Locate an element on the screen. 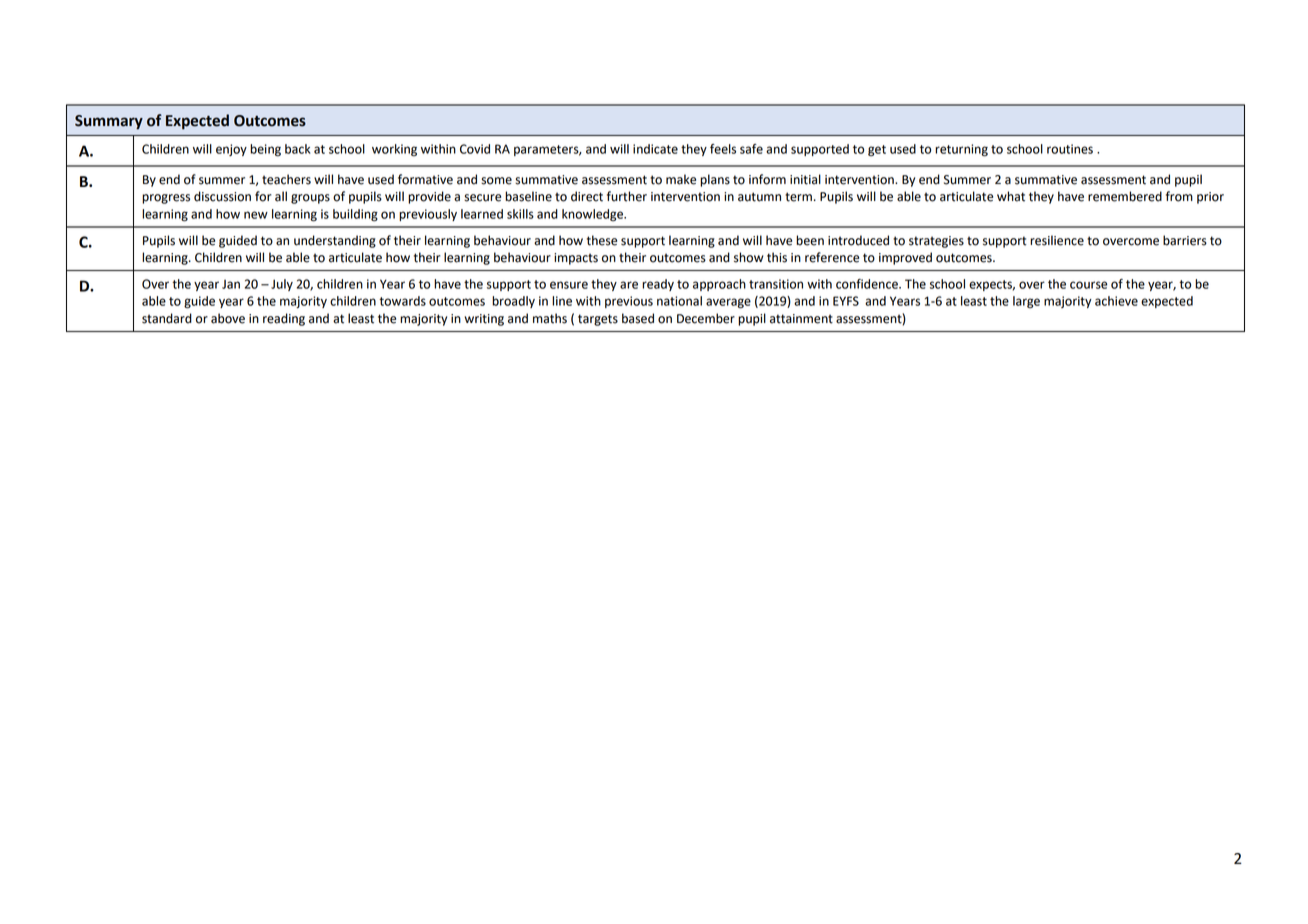 This screenshot has height=924, width=1308. ready is located at coordinates (658, 285).
